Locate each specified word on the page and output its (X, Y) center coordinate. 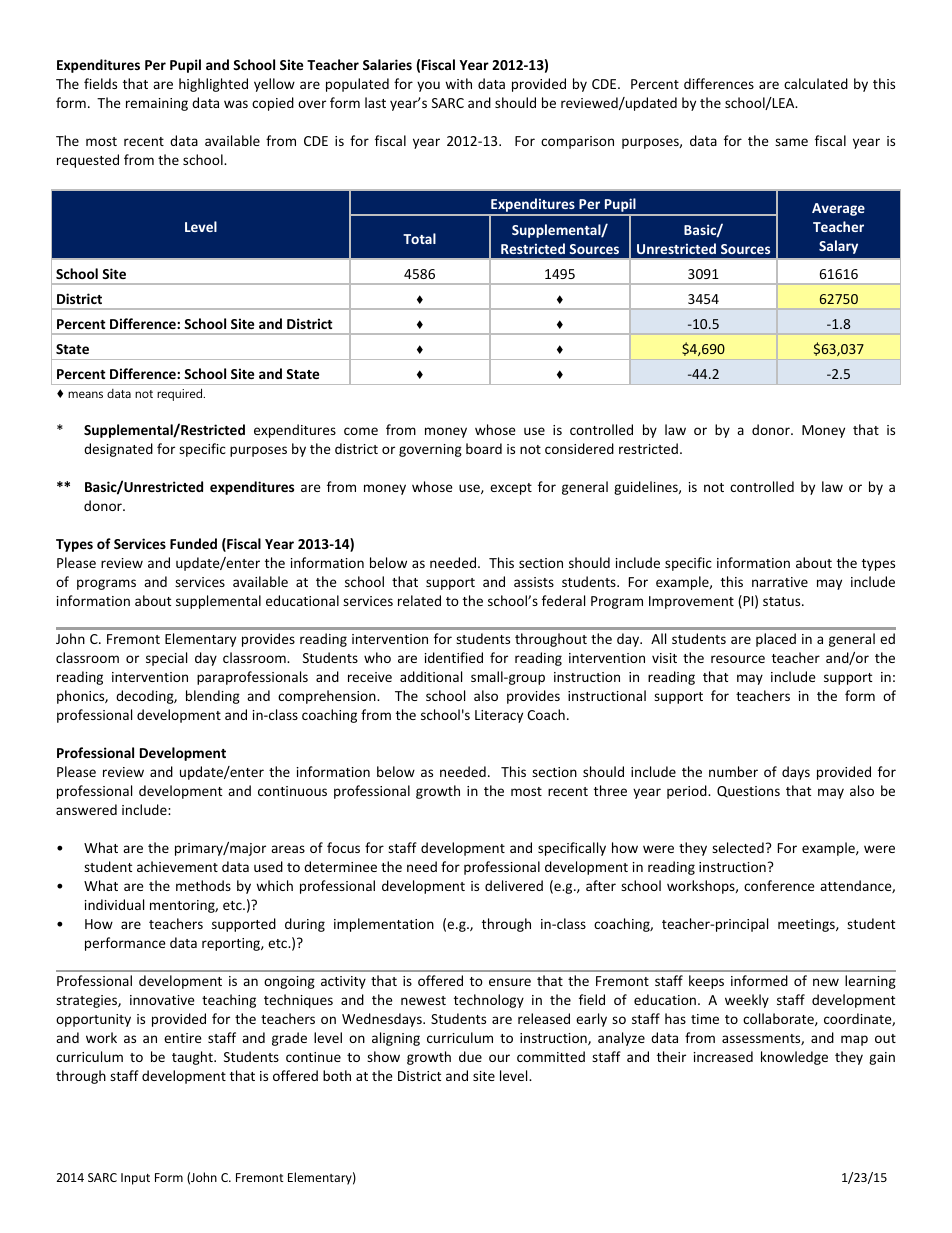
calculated (816, 83)
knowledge (794, 1058)
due (470, 1056)
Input (135, 1179)
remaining (157, 104)
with (458, 83)
